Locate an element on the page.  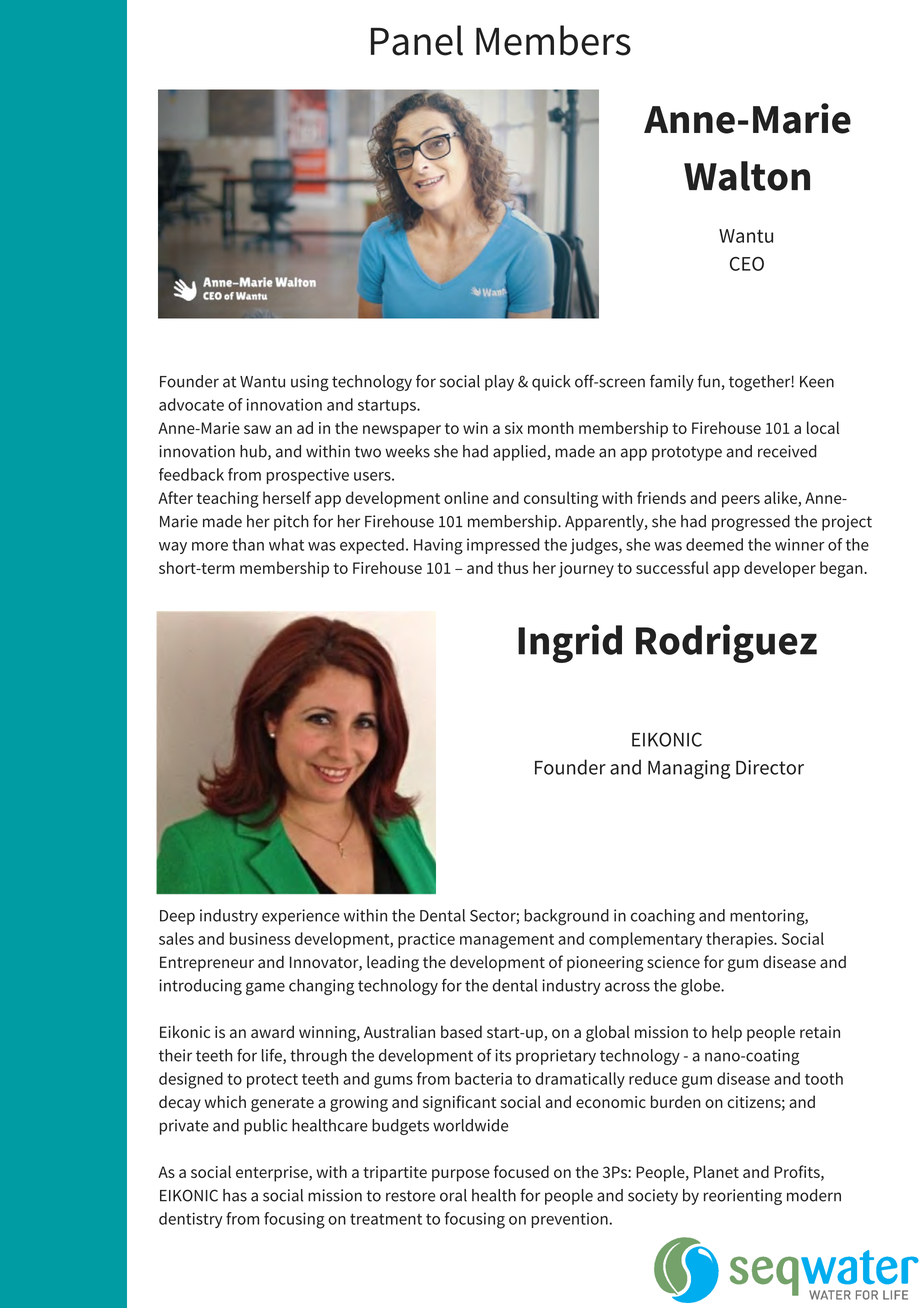
CEO is located at coordinates (747, 264).
